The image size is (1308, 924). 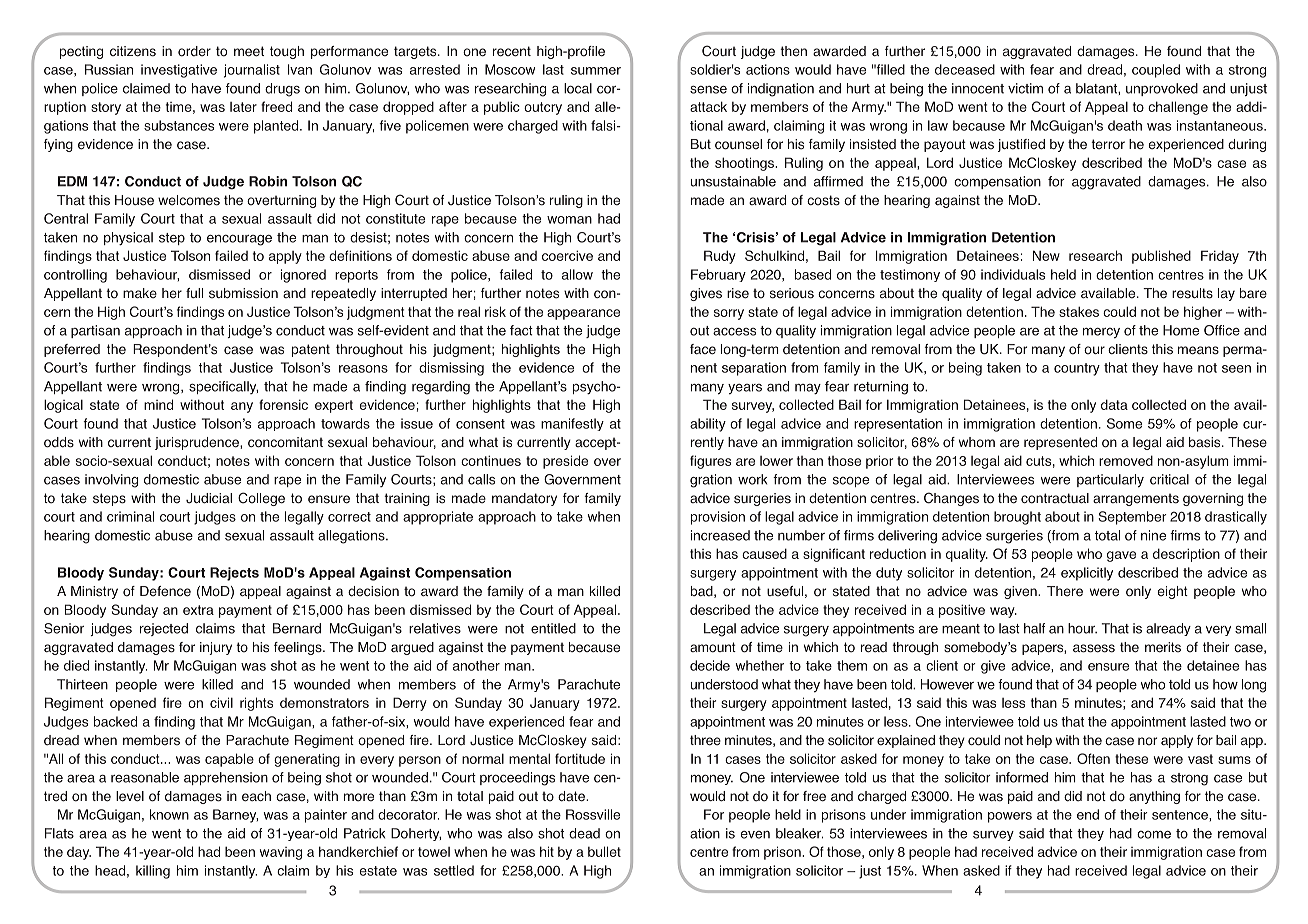 What do you see at coordinates (95, 331) in the document?
I see `partisan` at bounding box center [95, 331].
